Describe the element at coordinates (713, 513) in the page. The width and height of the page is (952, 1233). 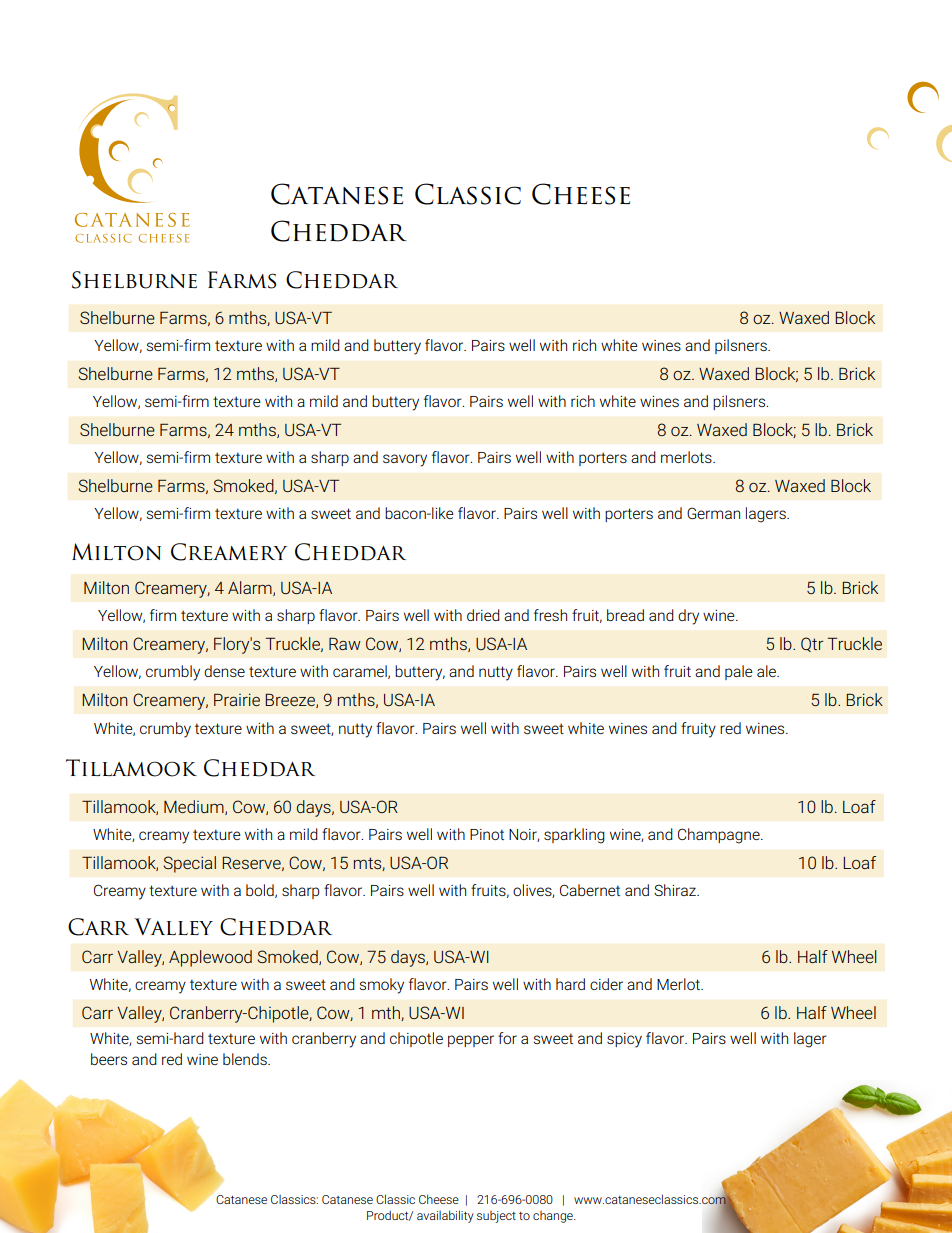
I see `German` at that location.
